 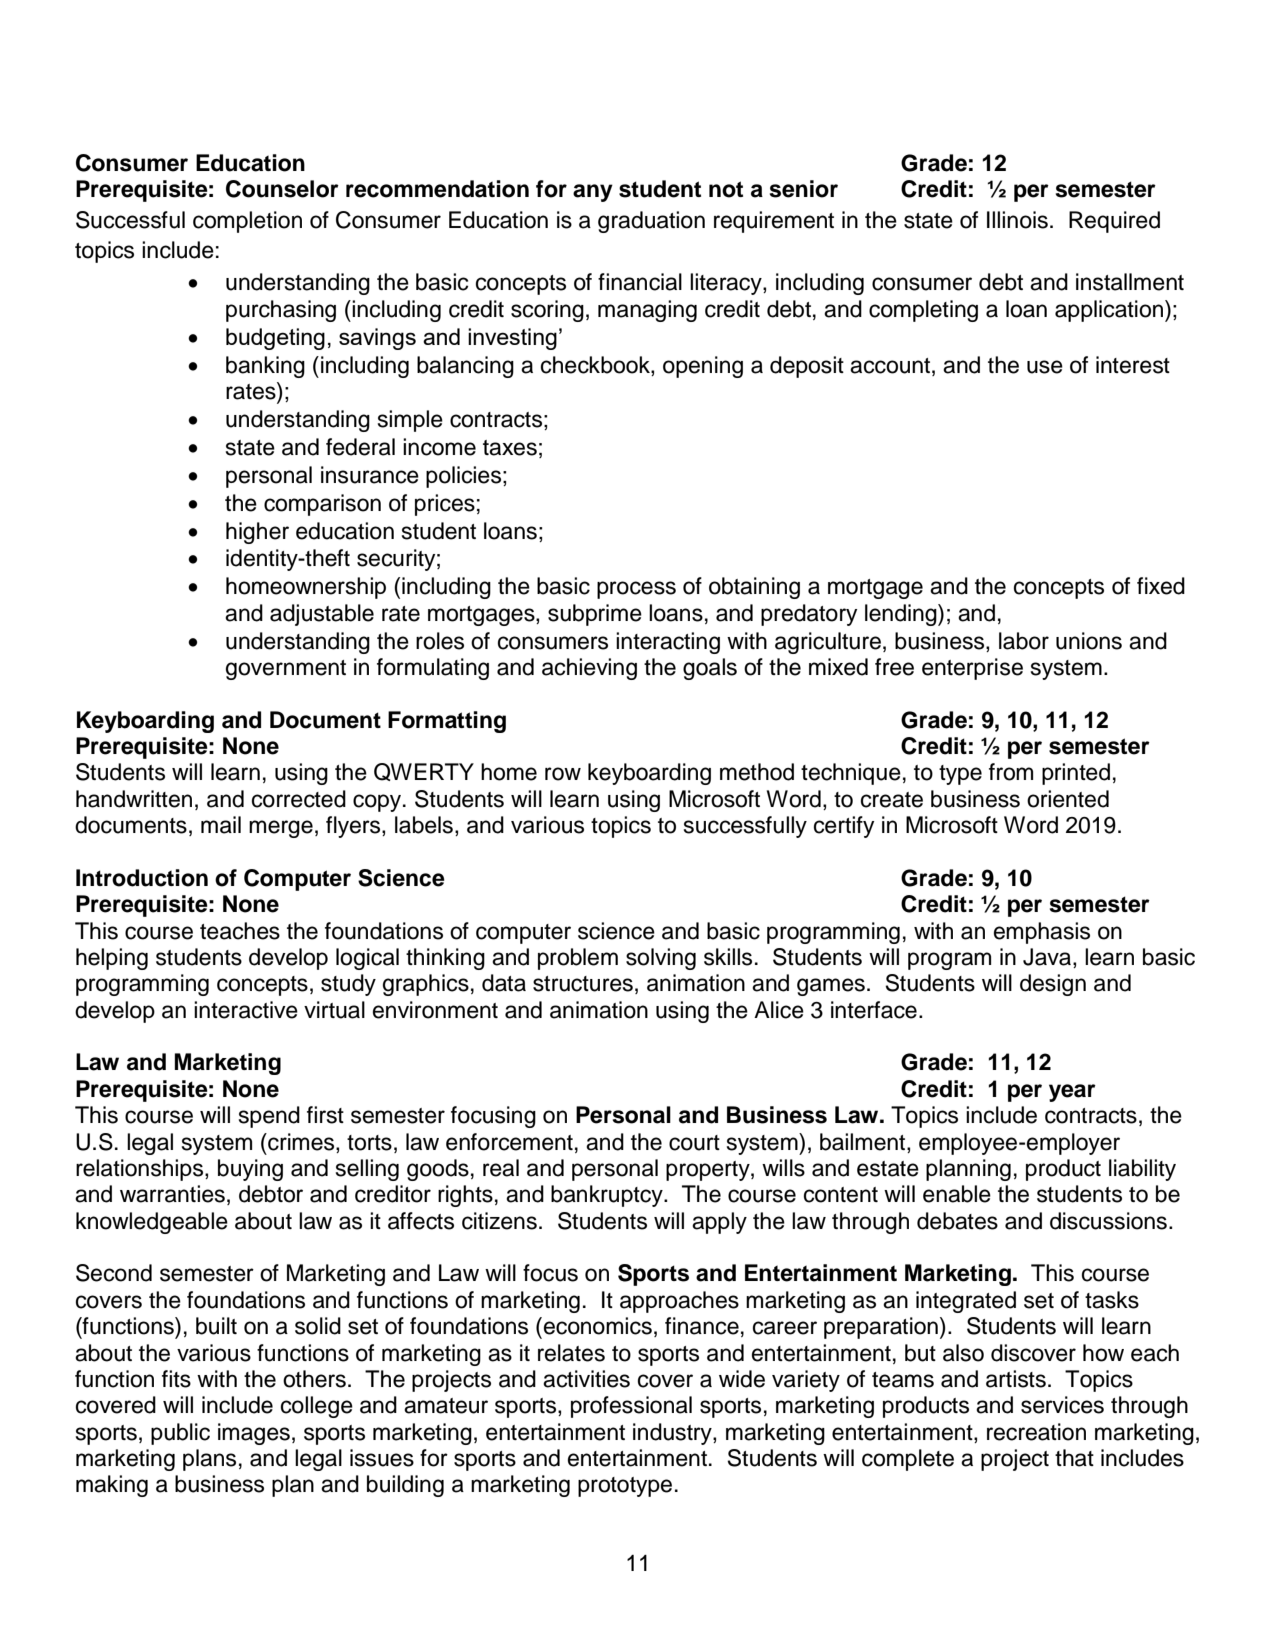 I want to click on graduation, so click(x=651, y=222).
